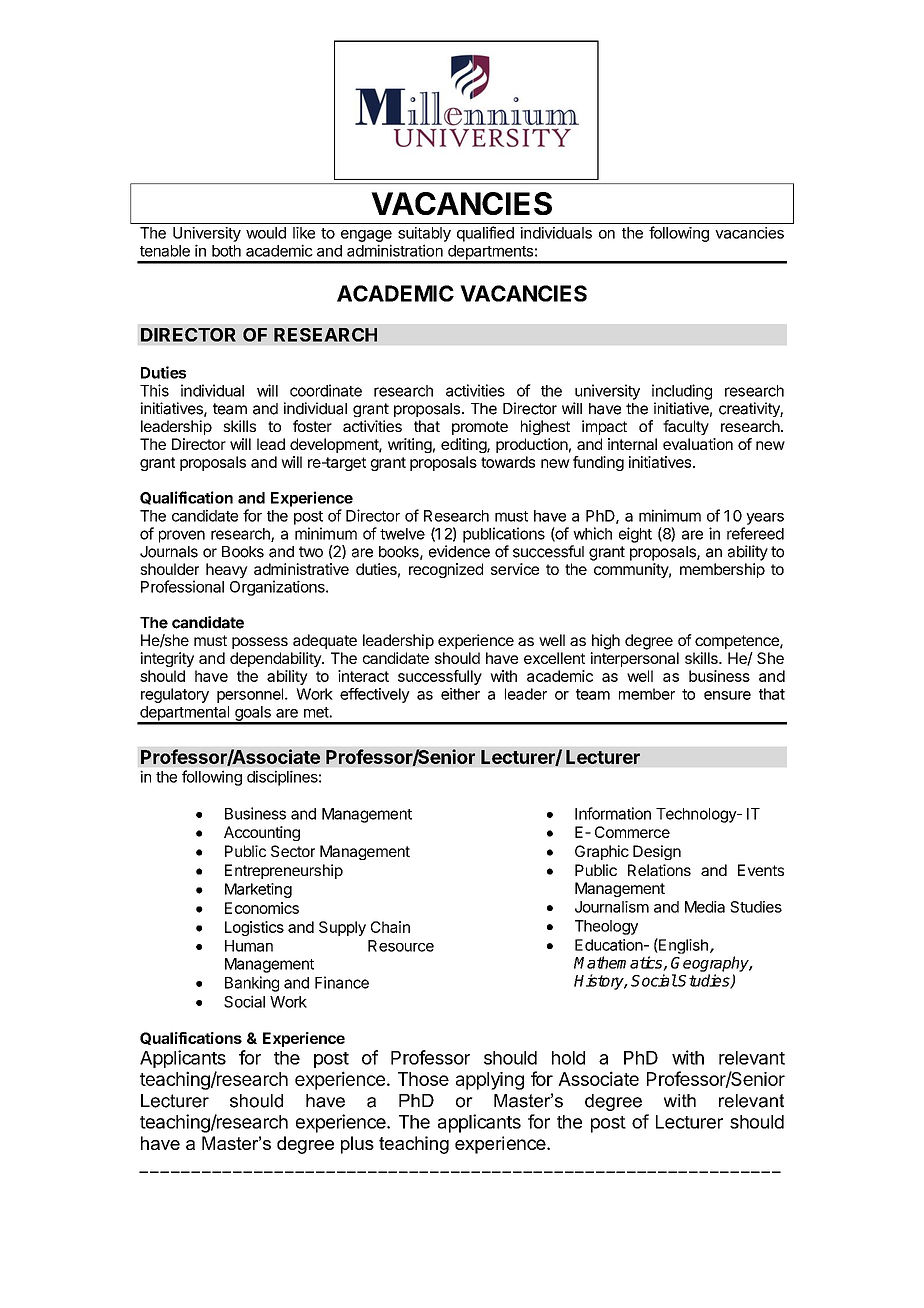  Describe the element at coordinates (226, 251) in the page. I see `both` at that location.
